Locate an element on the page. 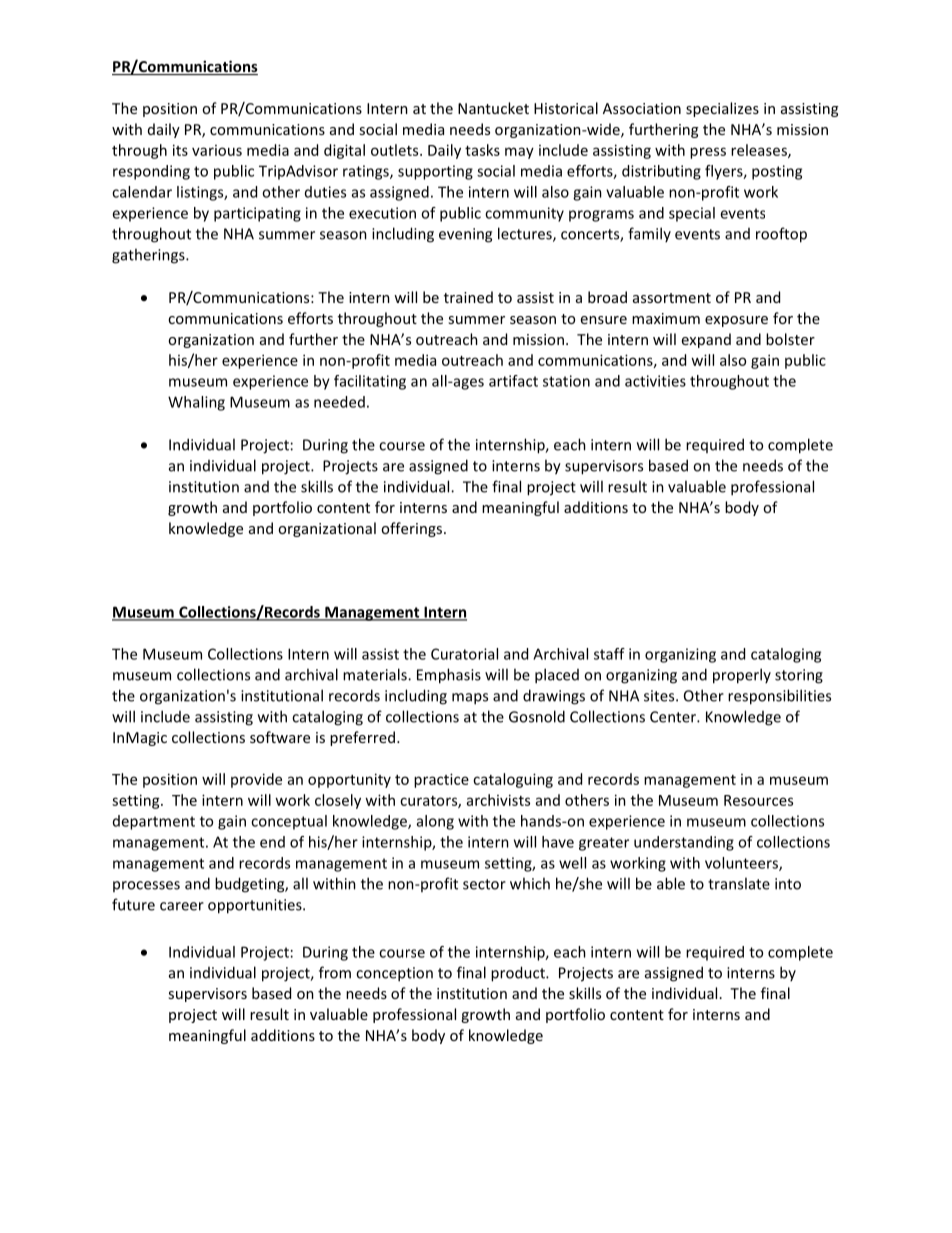 The height and width of the document is (1233, 952). press is located at coordinates (708, 153).
